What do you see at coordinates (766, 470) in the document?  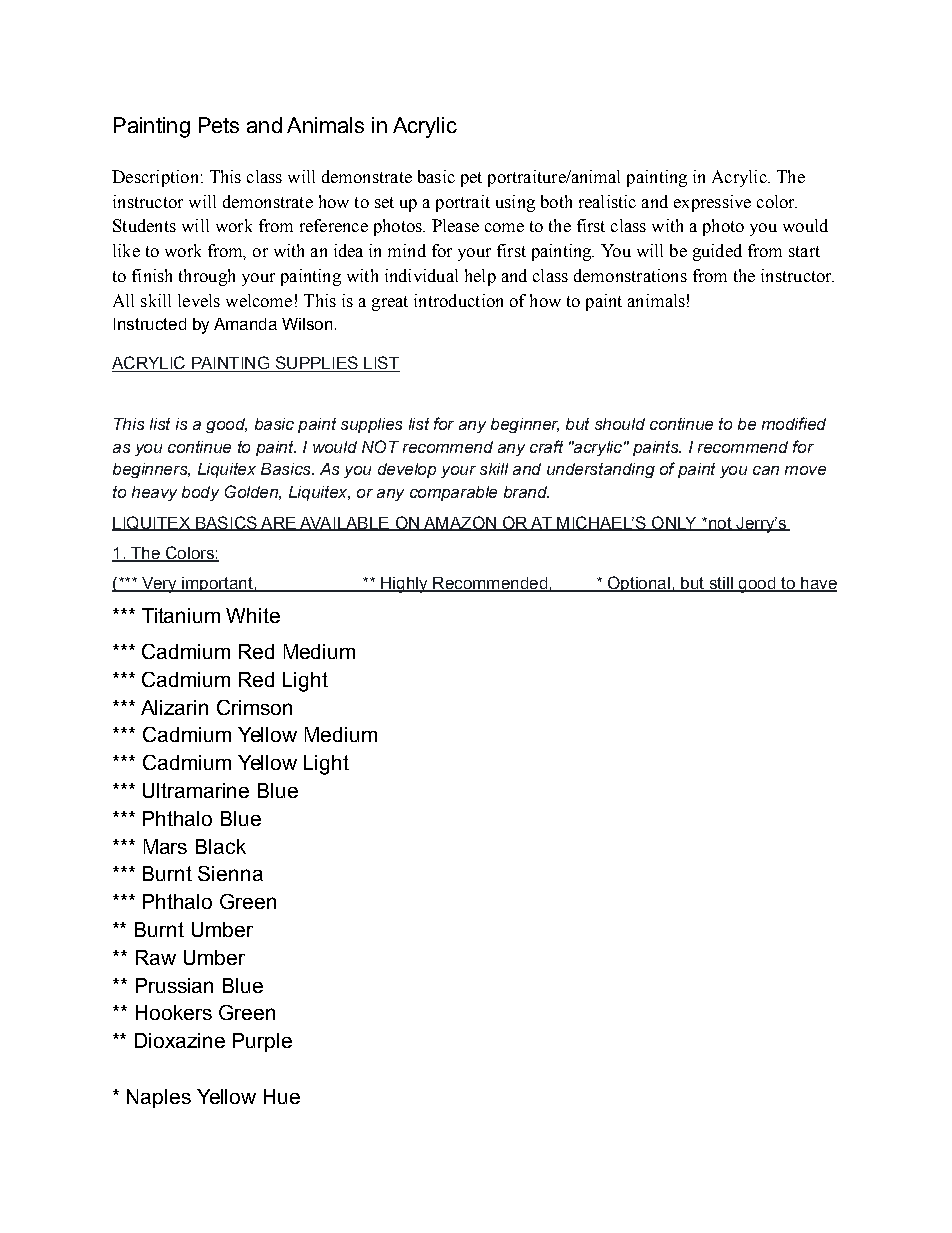 I see `can` at bounding box center [766, 470].
